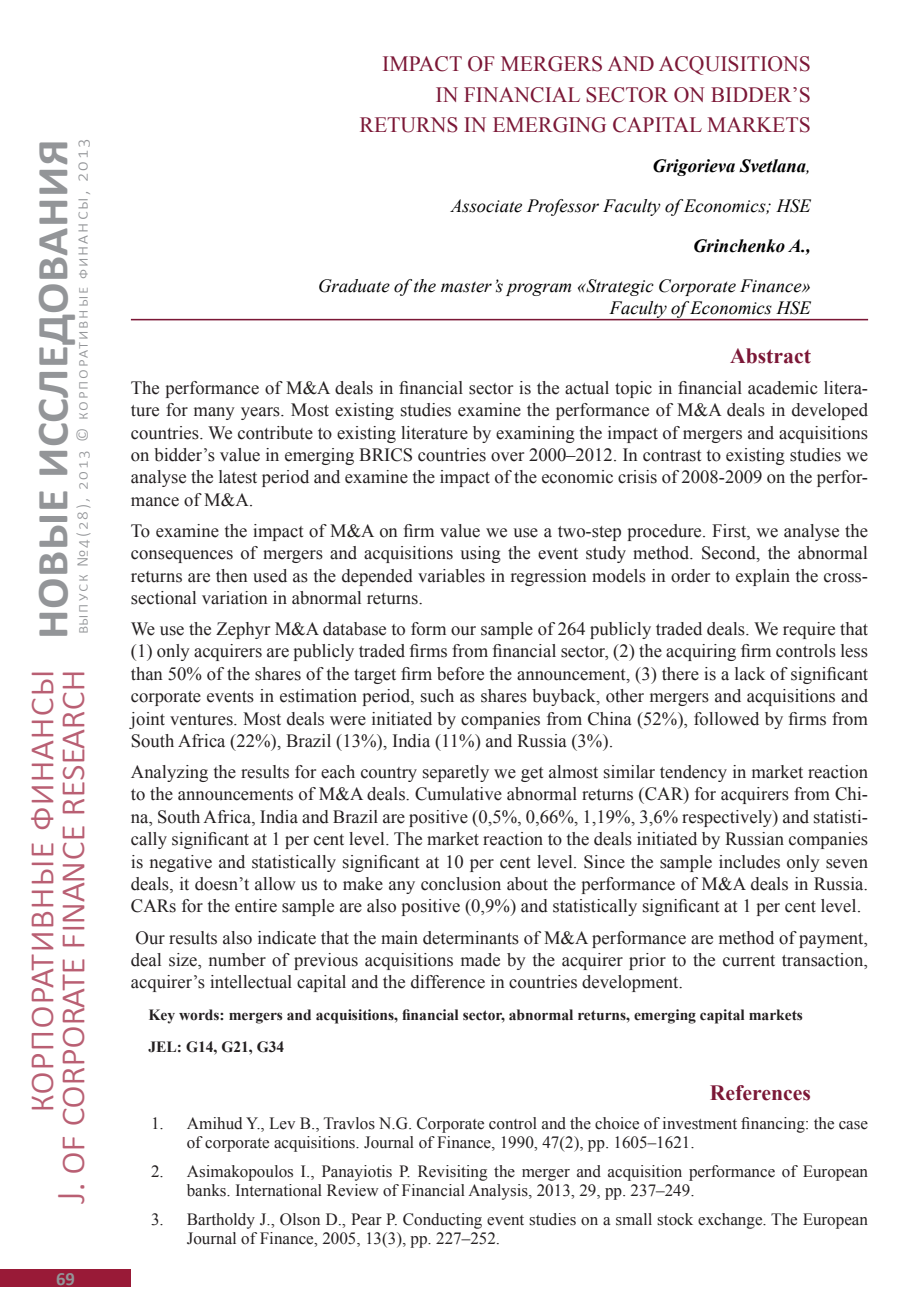 The image size is (924, 1308). I want to click on banks, so click(207, 1190).
